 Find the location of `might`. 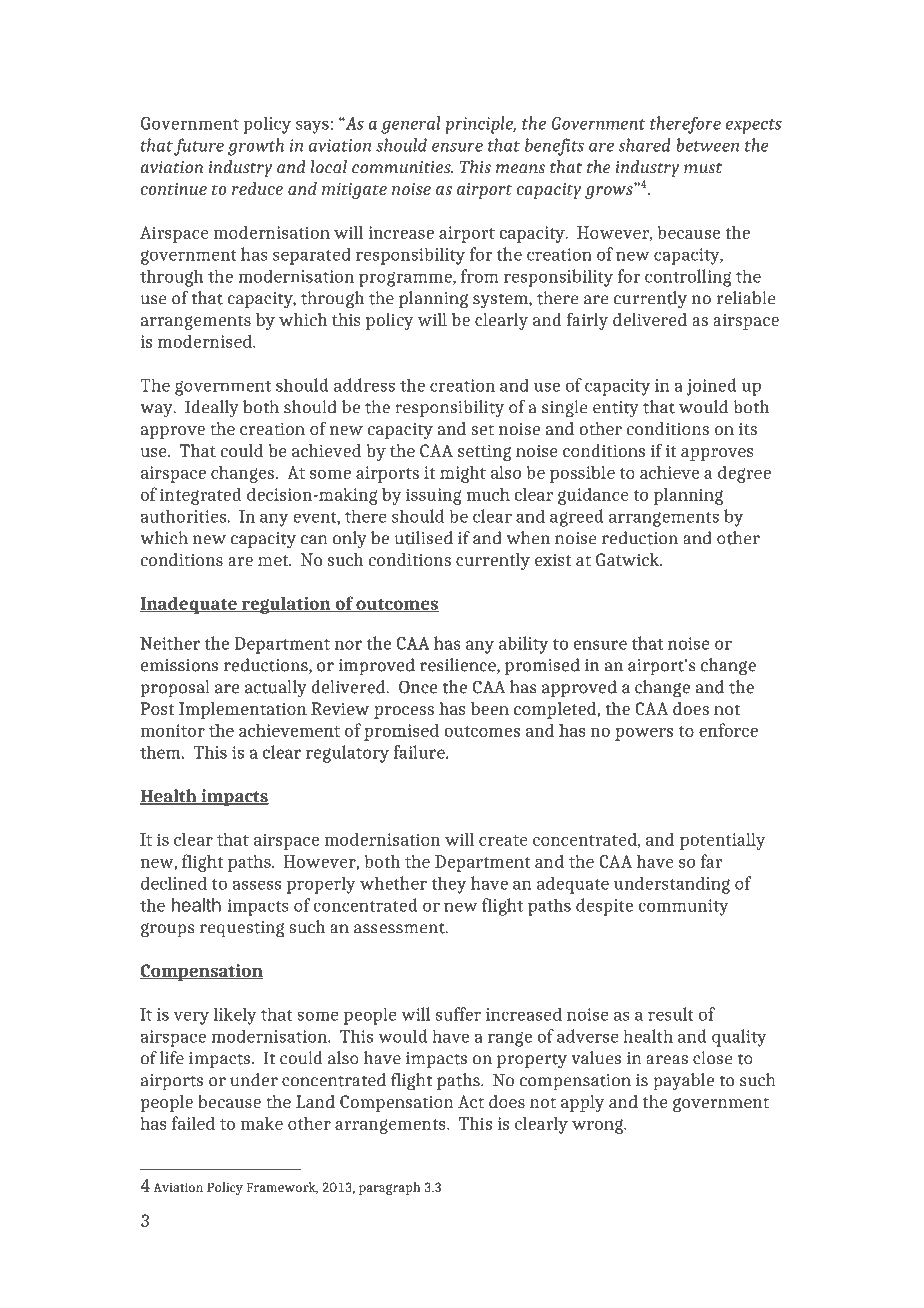

might is located at coordinates (463, 474).
